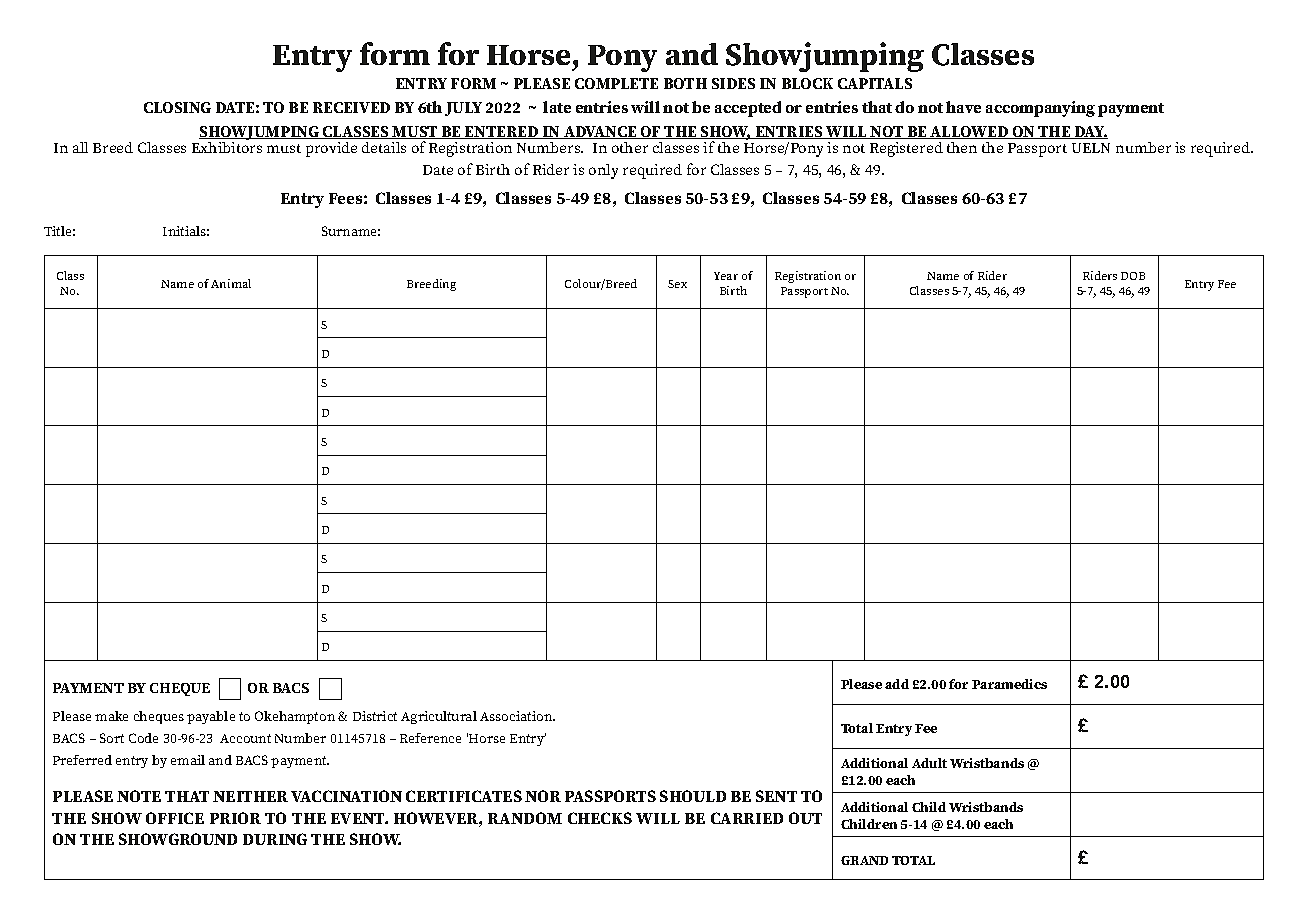  What do you see at coordinates (177, 107) in the document?
I see `CLOSING` at bounding box center [177, 107].
